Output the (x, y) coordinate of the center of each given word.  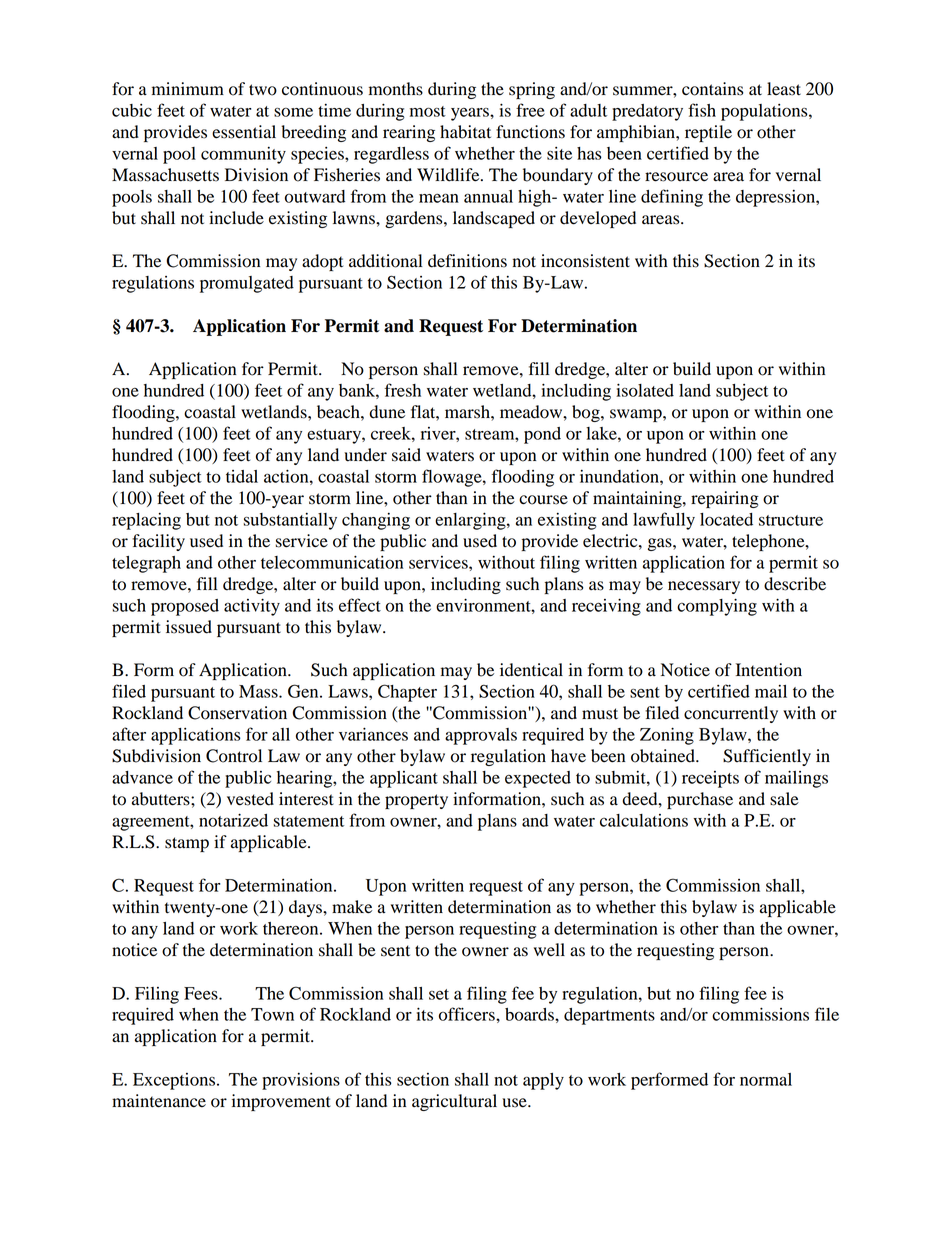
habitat (465, 132)
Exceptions (174, 1081)
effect (360, 605)
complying (717, 607)
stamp (187, 844)
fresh (403, 390)
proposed (185, 607)
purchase (700, 800)
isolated (645, 390)
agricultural (454, 1102)
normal (766, 1079)
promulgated (247, 284)
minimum (188, 89)
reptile (708, 133)
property (416, 801)
